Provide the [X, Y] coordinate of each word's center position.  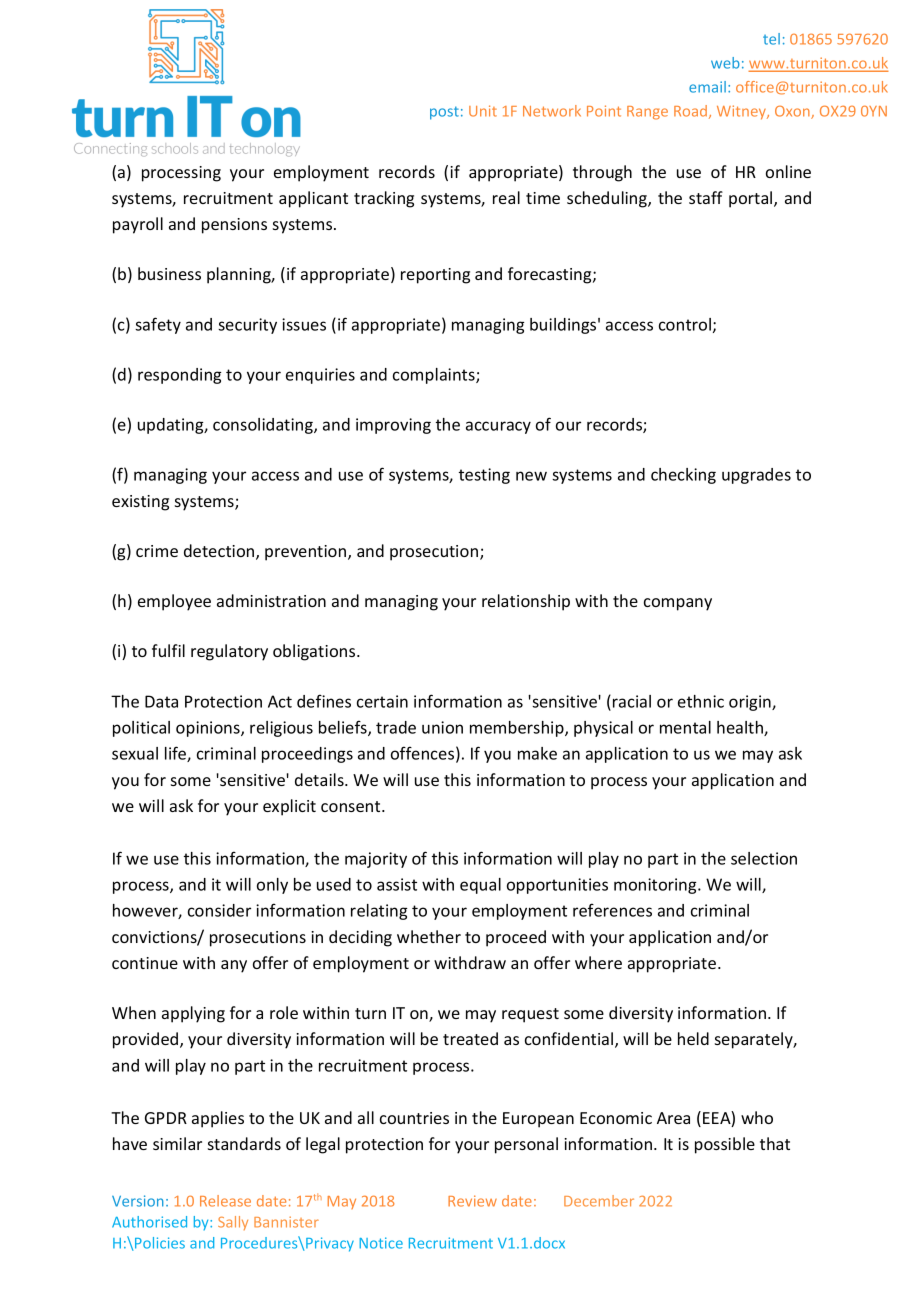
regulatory [229, 652]
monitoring [656, 886]
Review [472, 1201]
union [442, 727]
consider [219, 910]
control [685, 324]
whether [429, 936]
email [707, 87]
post [444, 113]
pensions [234, 226]
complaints [435, 376]
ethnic [701, 701]
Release [225, 1201]
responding [179, 376]
